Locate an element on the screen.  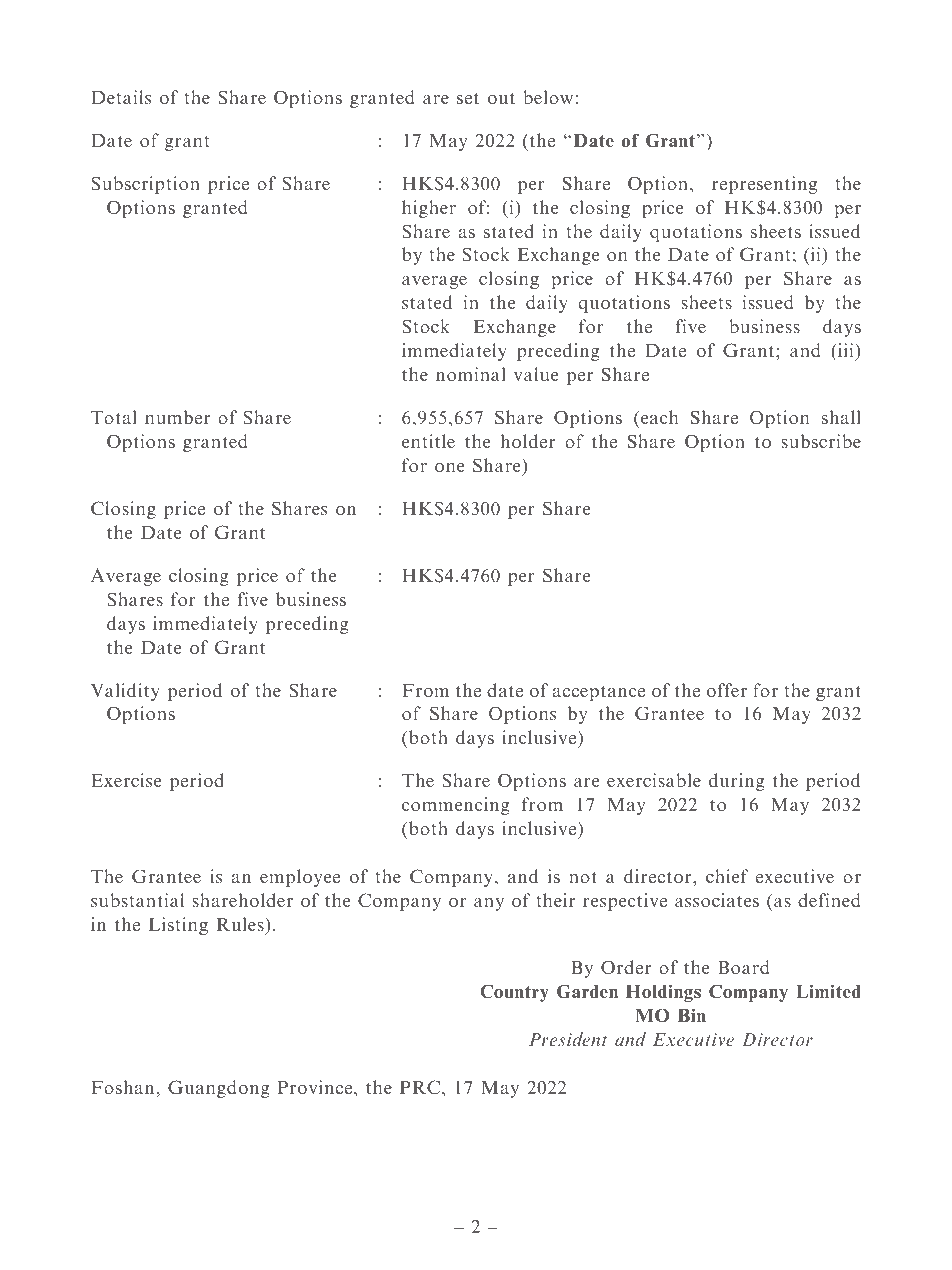
President is located at coordinates (568, 1039).
